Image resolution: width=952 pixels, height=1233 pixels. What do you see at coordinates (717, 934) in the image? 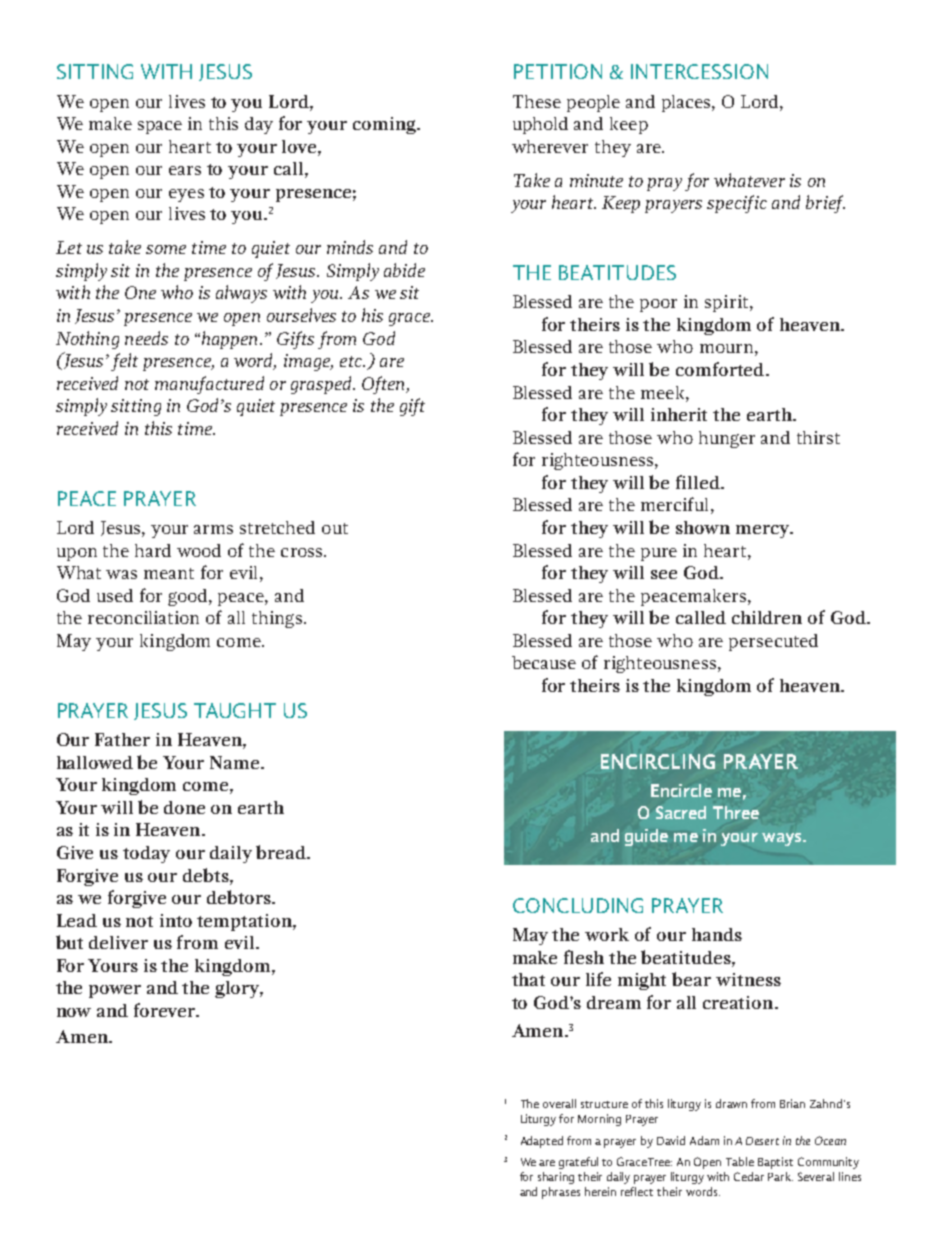
I see `hands` at bounding box center [717, 934].
